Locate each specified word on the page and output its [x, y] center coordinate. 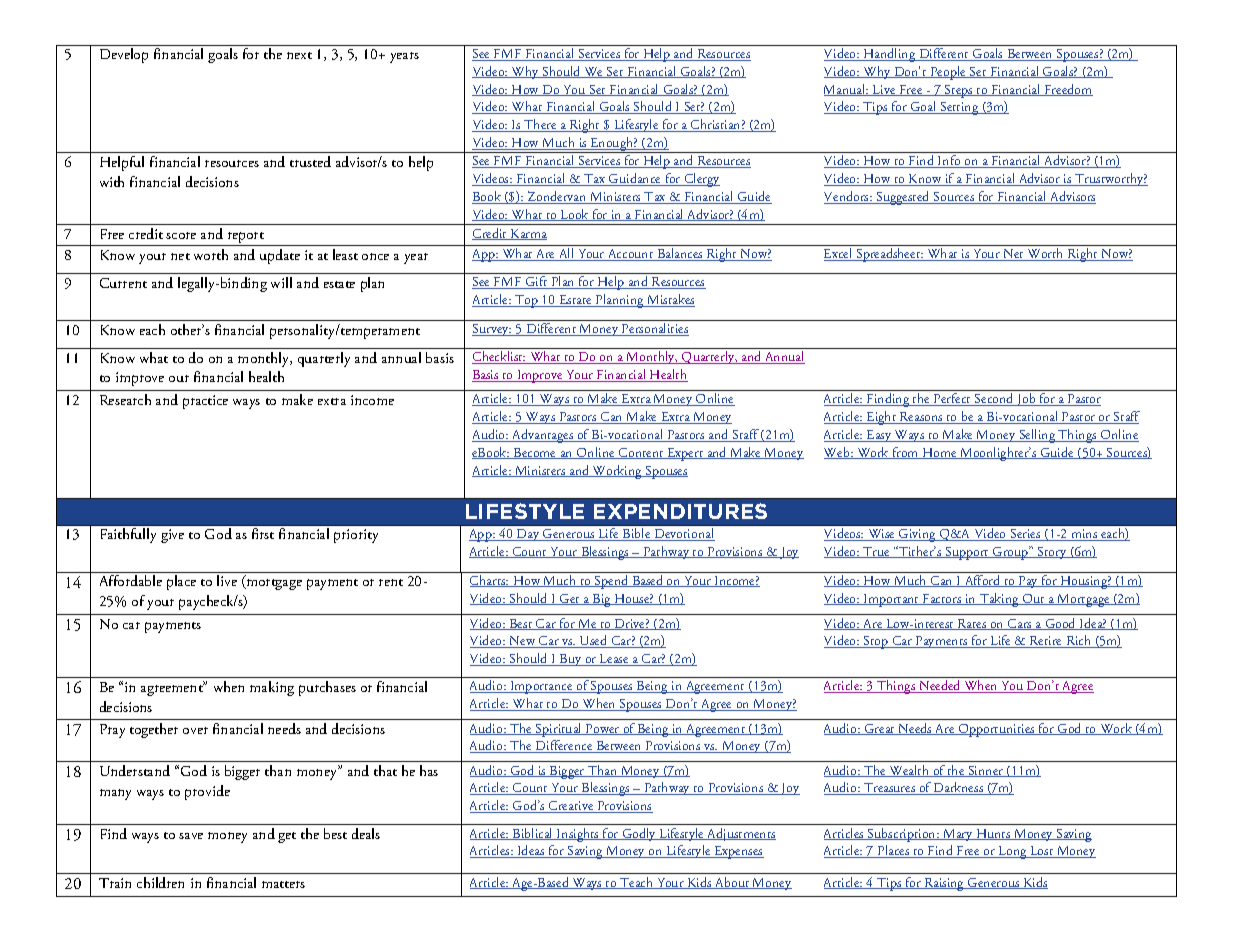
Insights [578, 835]
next [299, 55]
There [540, 125]
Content [642, 453]
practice [205, 402]
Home [939, 453]
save [191, 836]
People [948, 73]
